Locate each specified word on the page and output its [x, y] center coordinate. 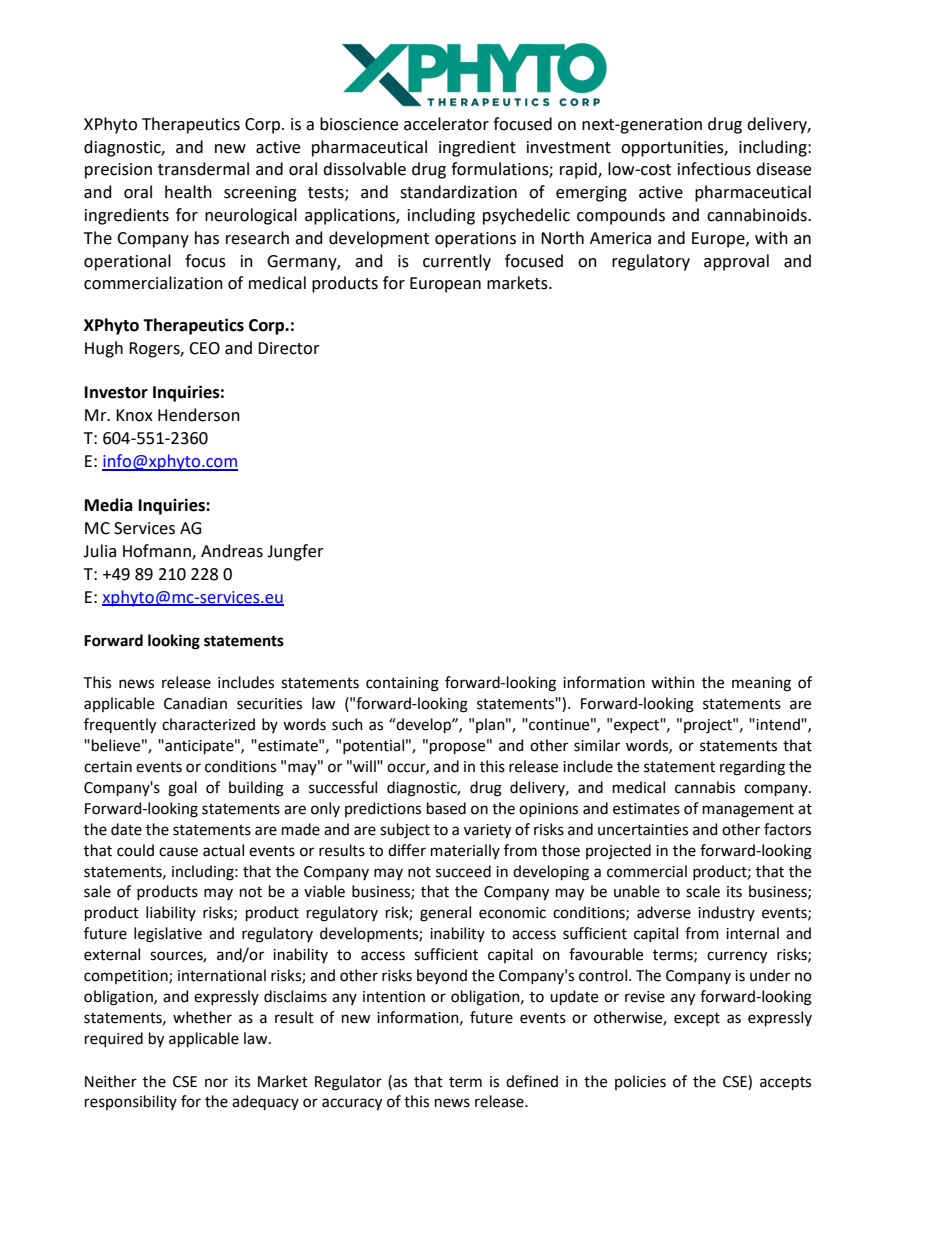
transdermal [203, 169]
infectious [714, 169]
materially [465, 851]
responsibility [131, 1102]
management [748, 811]
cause [178, 852]
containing [402, 684]
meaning [761, 684]
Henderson [199, 415]
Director [289, 348]
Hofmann [158, 552]
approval [736, 262]
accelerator [446, 124]
